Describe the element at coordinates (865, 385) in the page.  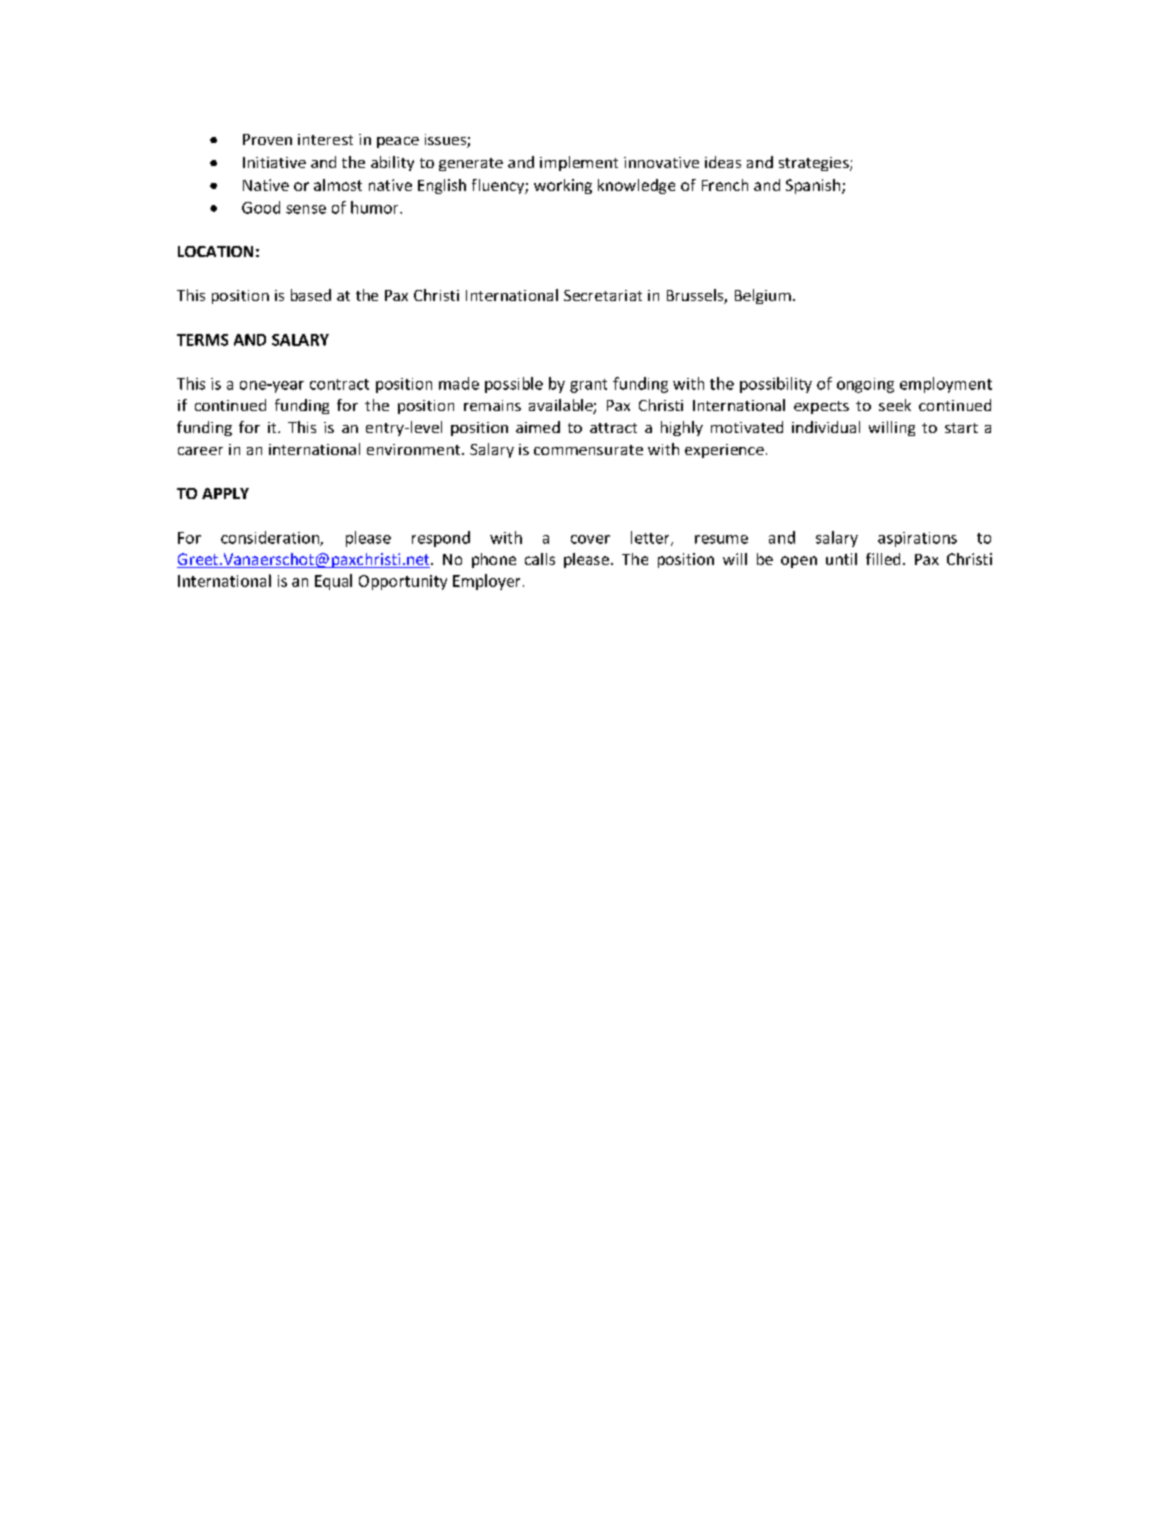
I see `ongoing` at that location.
